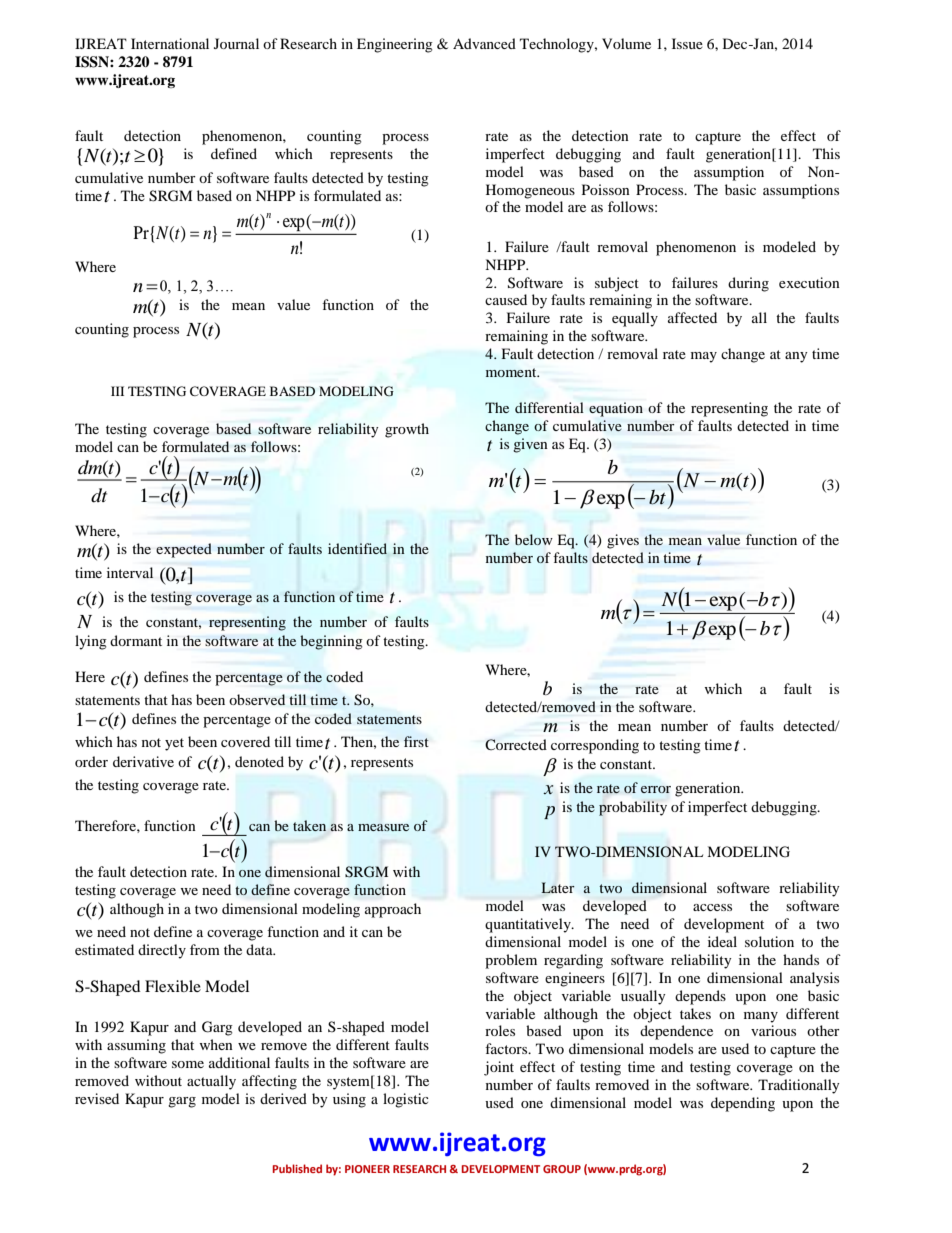 The height and width of the screenshot is (1233, 952). I want to click on below, so click(534, 539).
